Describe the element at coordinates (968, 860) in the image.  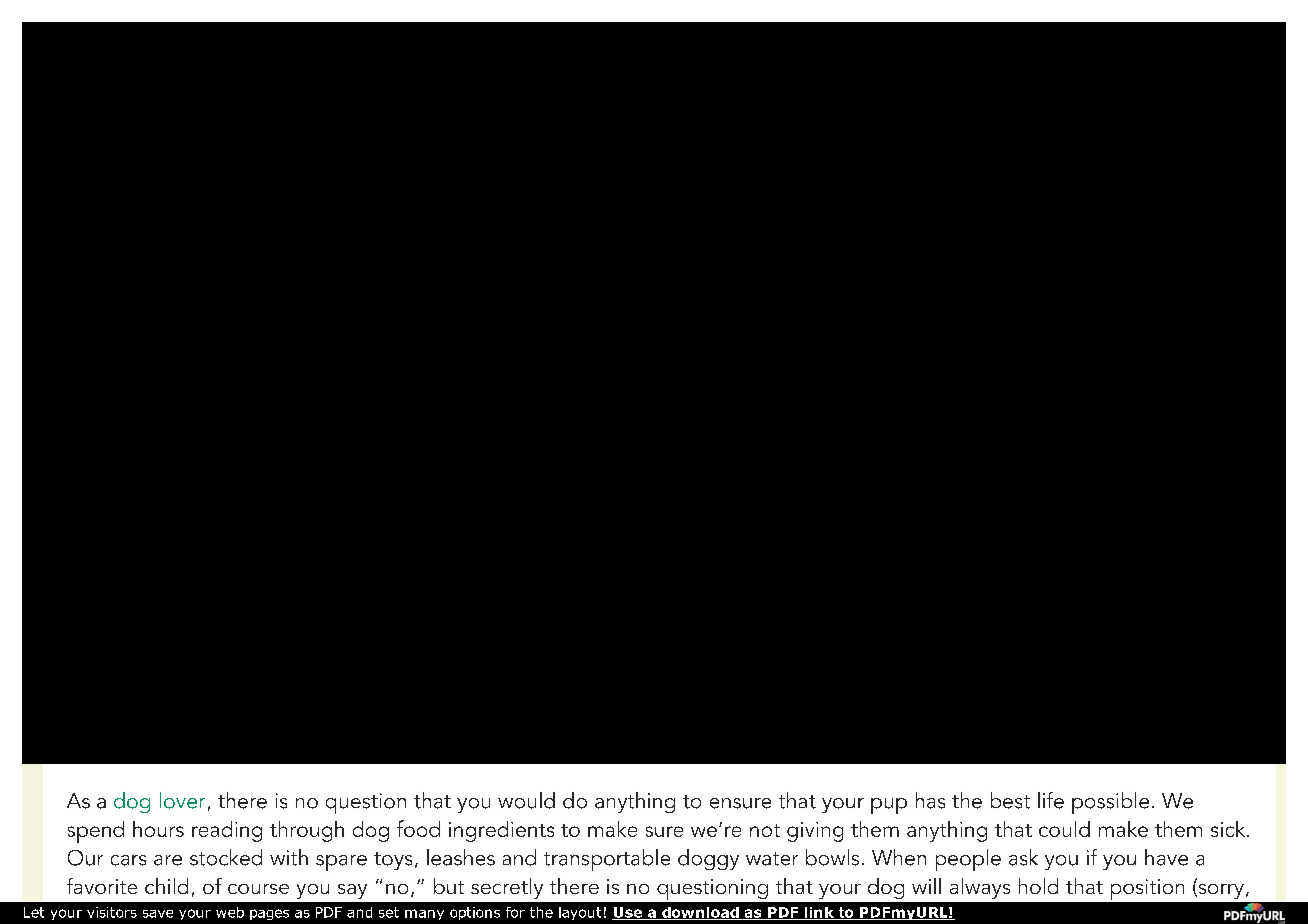
I see `people` at that location.
